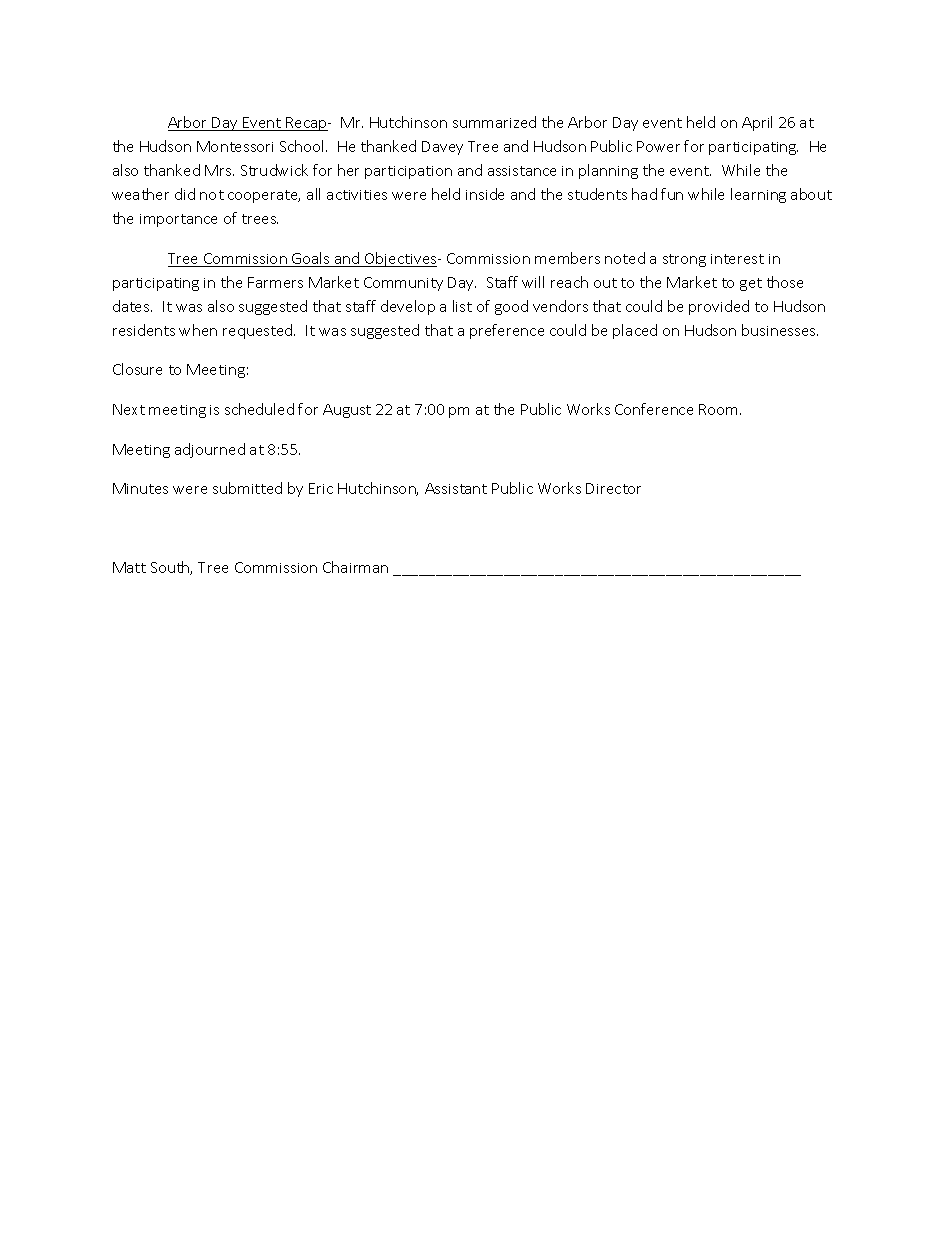 The width and height of the page is (952, 1233). What do you see at coordinates (178, 220) in the page?
I see `importance` at bounding box center [178, 220].
